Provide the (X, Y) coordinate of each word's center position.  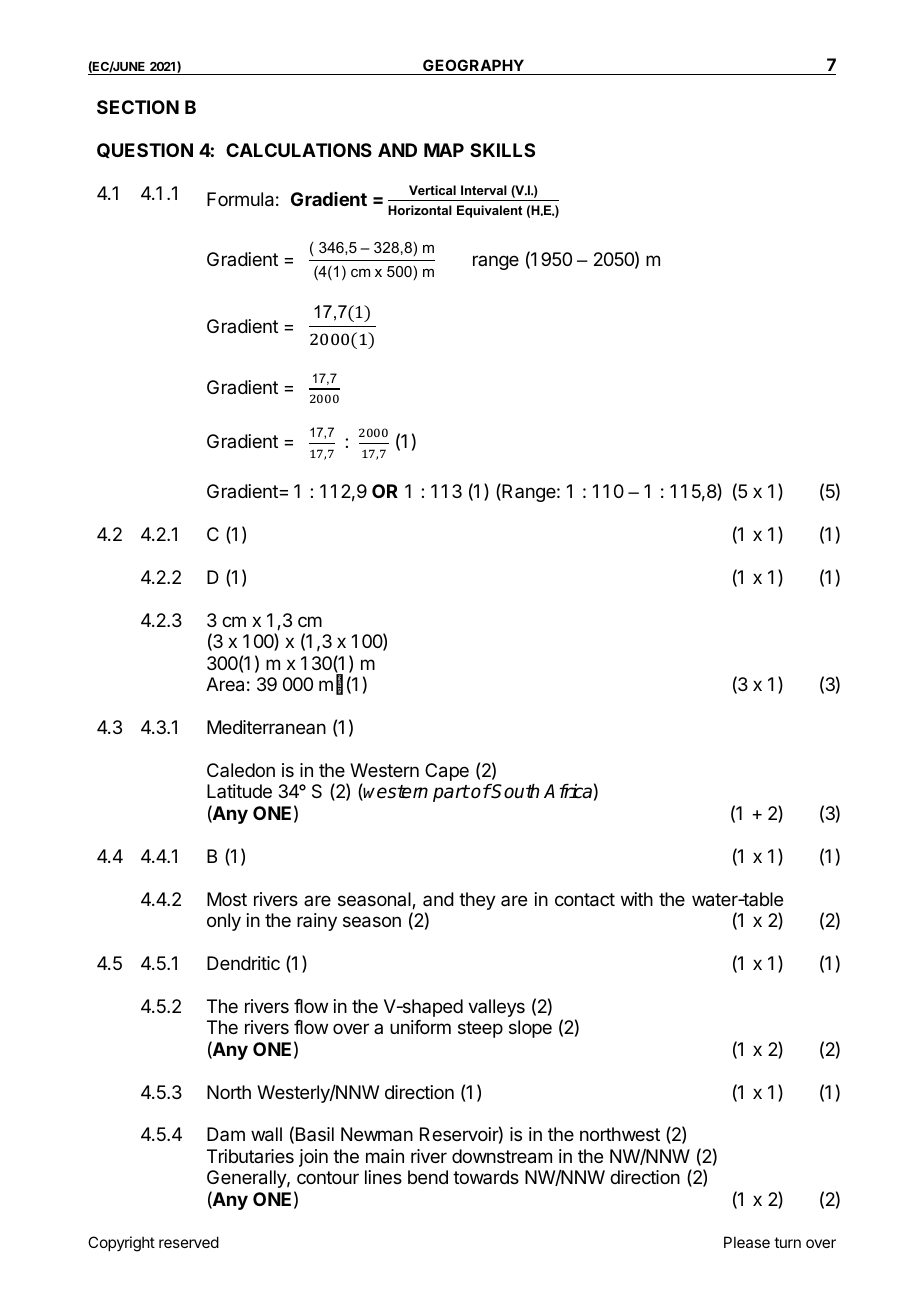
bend (428, 1177)
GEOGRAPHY (473, 67)
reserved (189, 1242)
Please (747, 1242)
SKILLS (502, 150)
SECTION (138, 107)
